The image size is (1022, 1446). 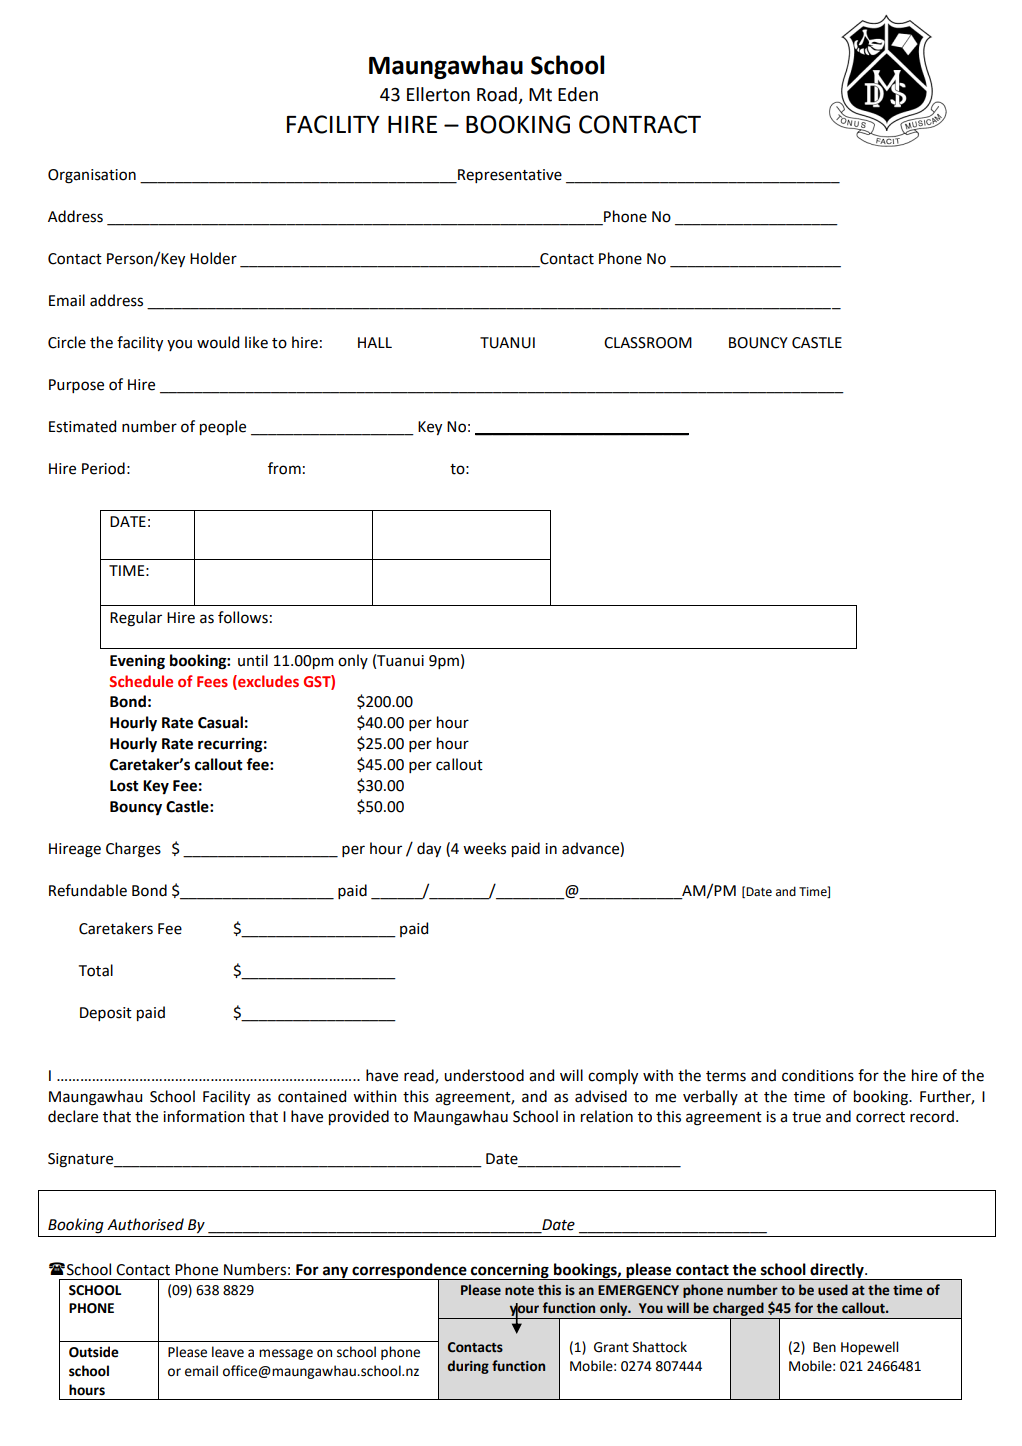 I want to click on CONTRACT, so click(x=640, y=124).
